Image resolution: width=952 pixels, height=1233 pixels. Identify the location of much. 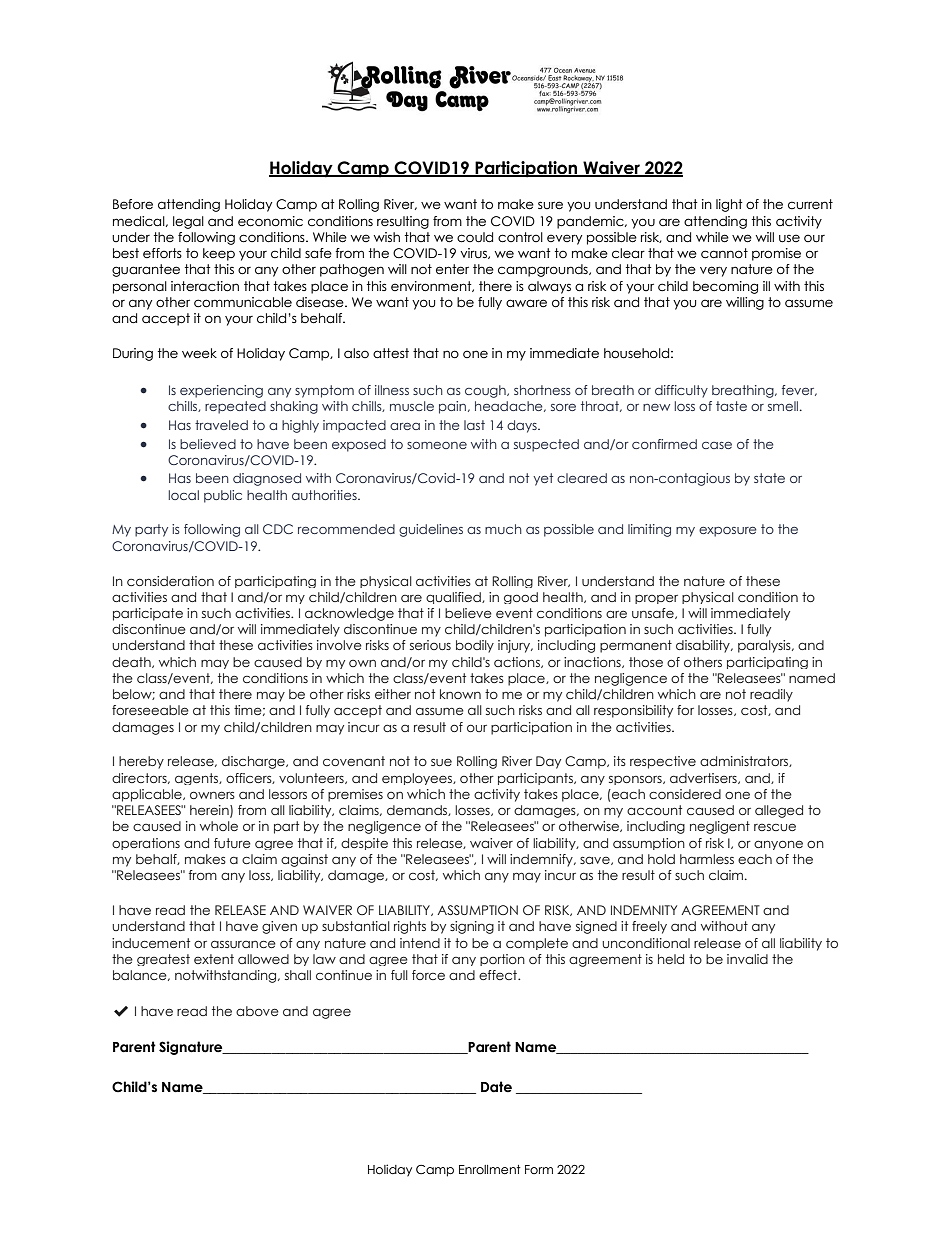
(503, 529).
